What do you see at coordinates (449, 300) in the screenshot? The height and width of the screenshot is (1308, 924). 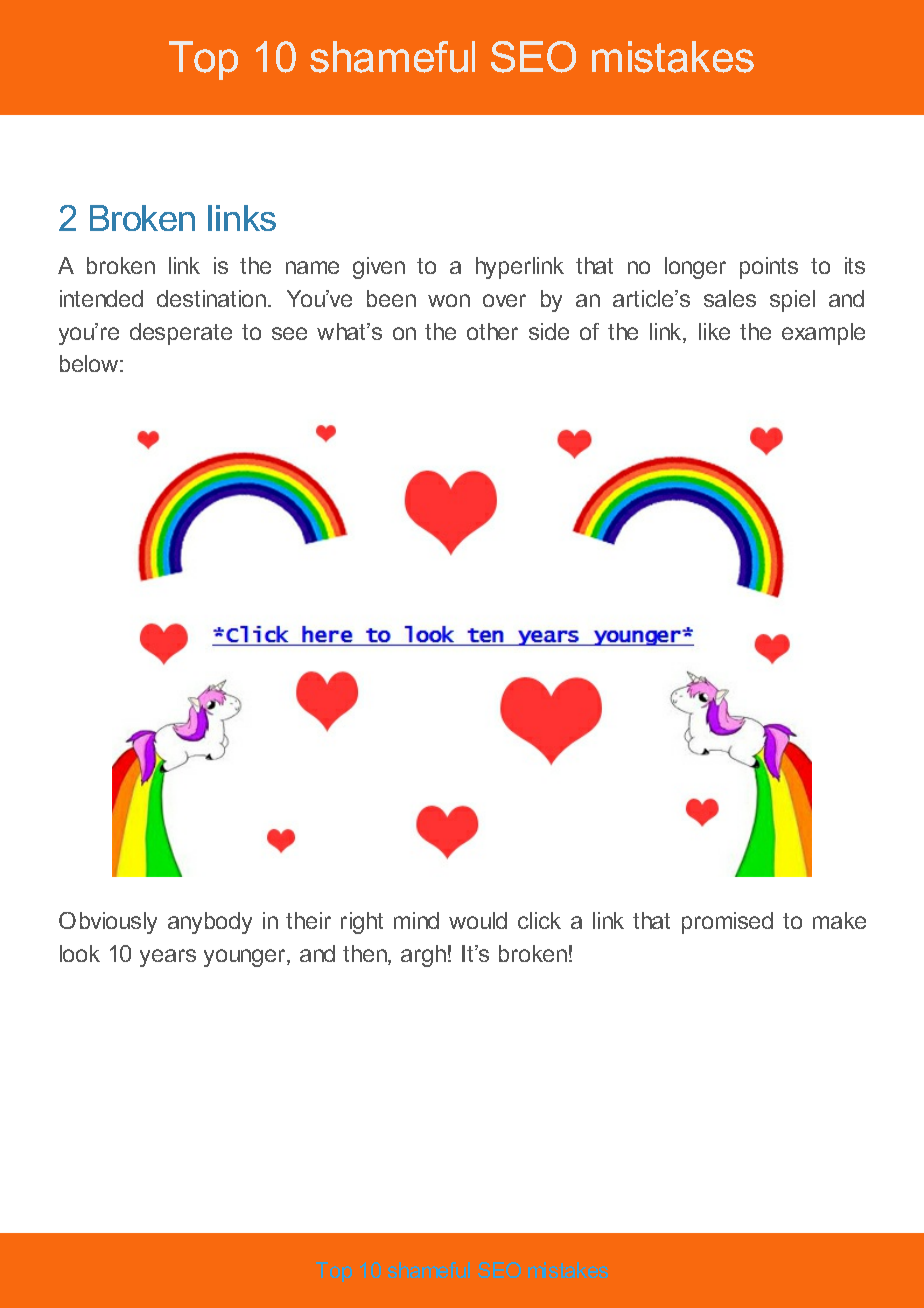 I see `won` at bounding box center [449, 300].
